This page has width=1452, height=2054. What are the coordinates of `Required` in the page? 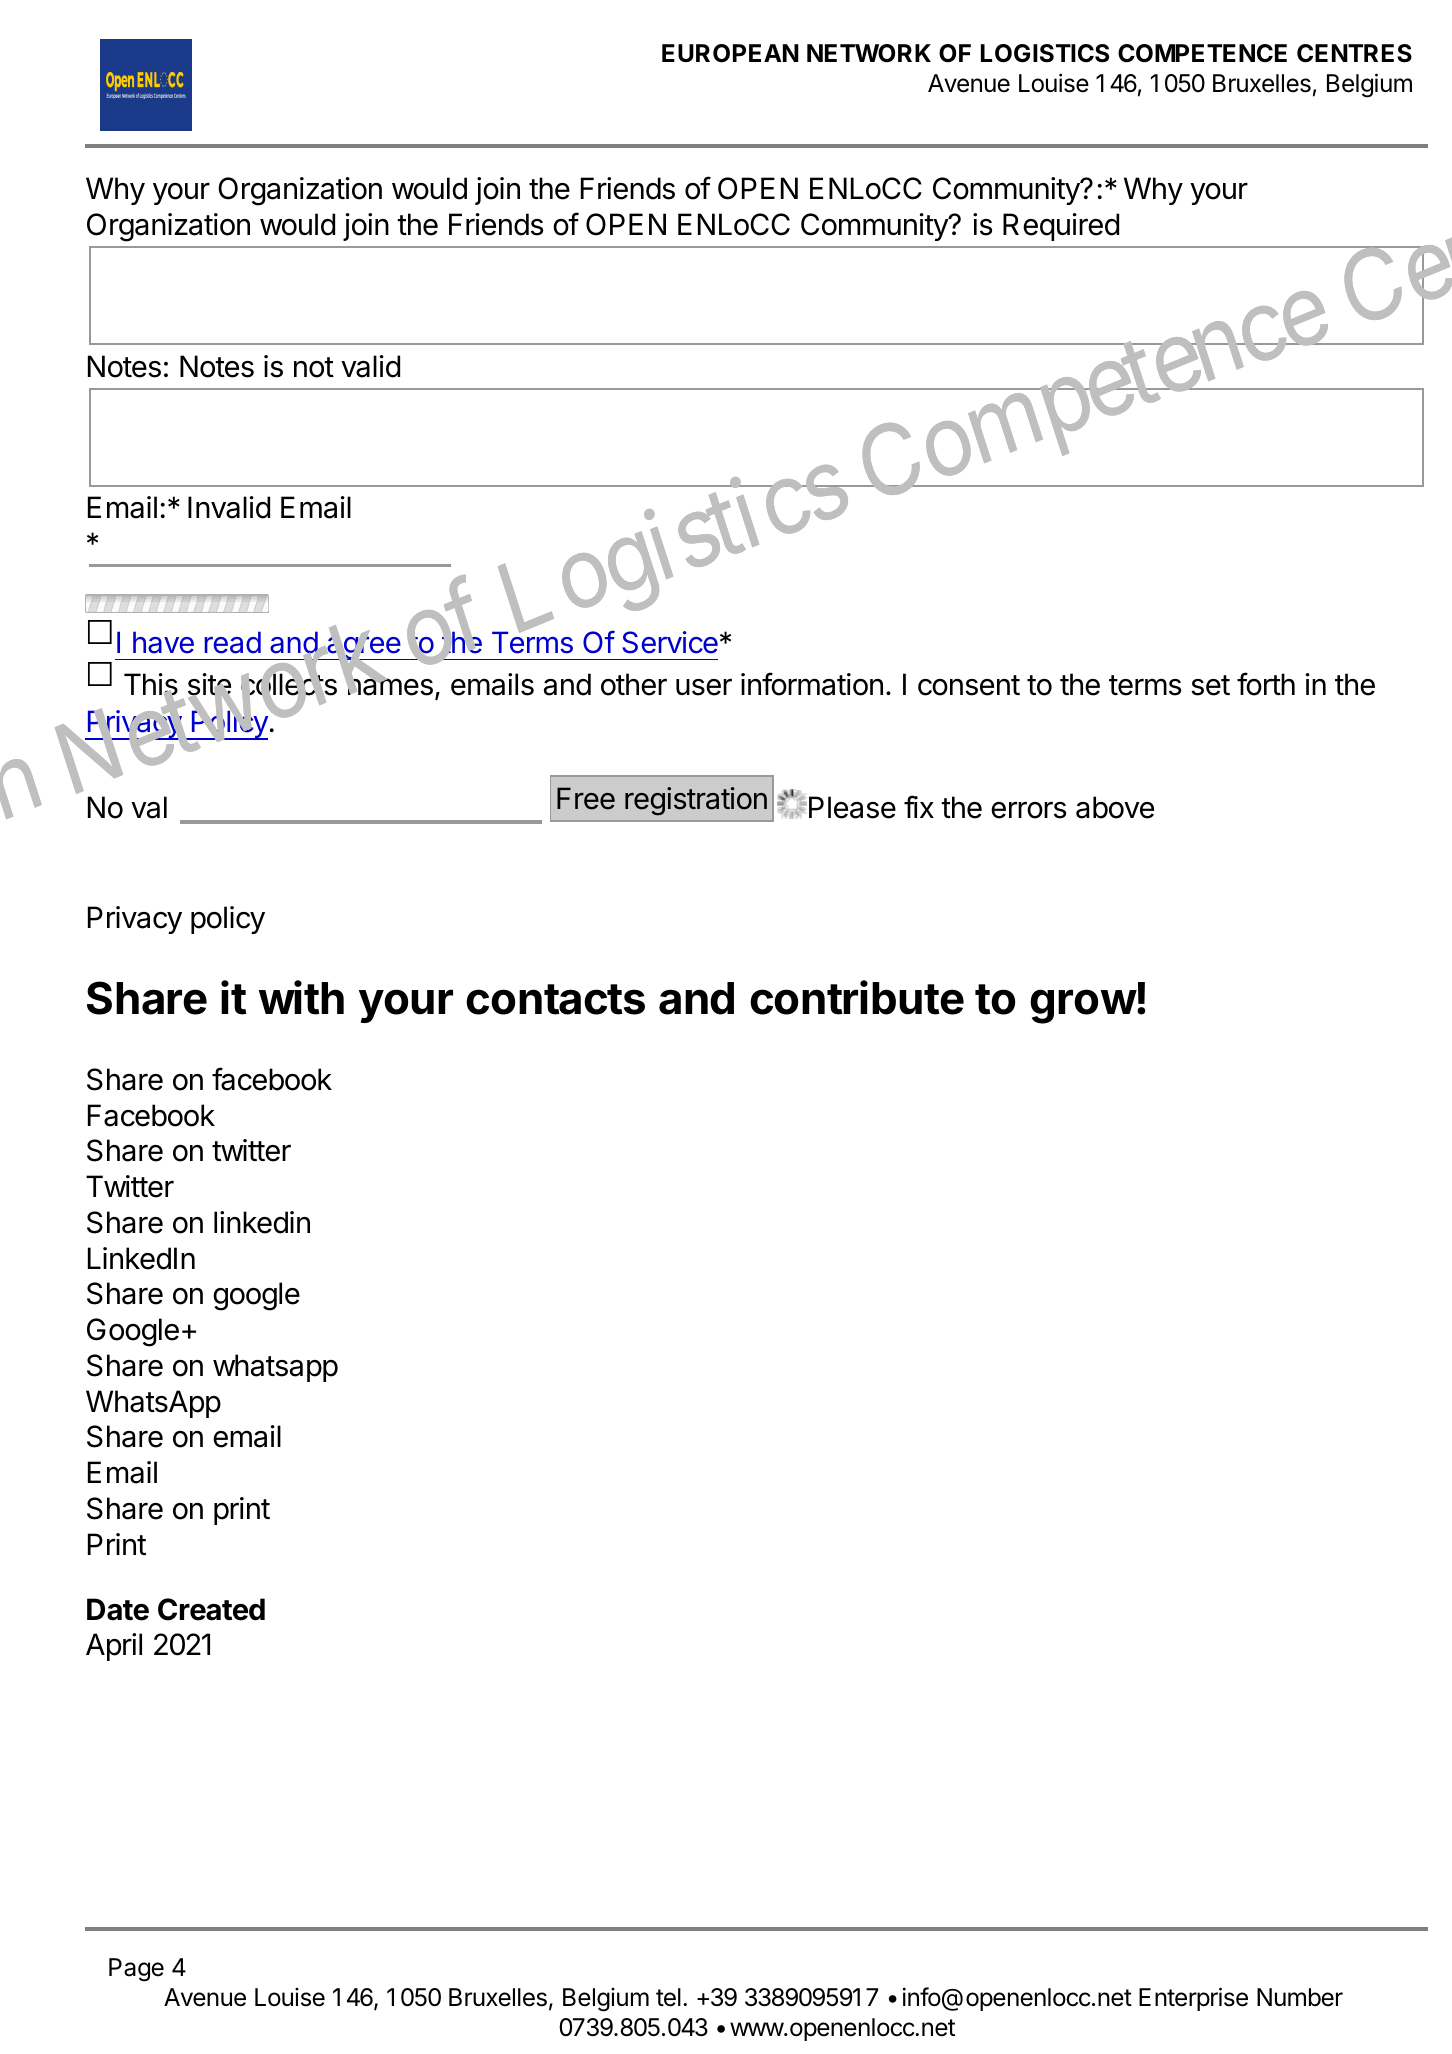 It's located at (1061, 227).
